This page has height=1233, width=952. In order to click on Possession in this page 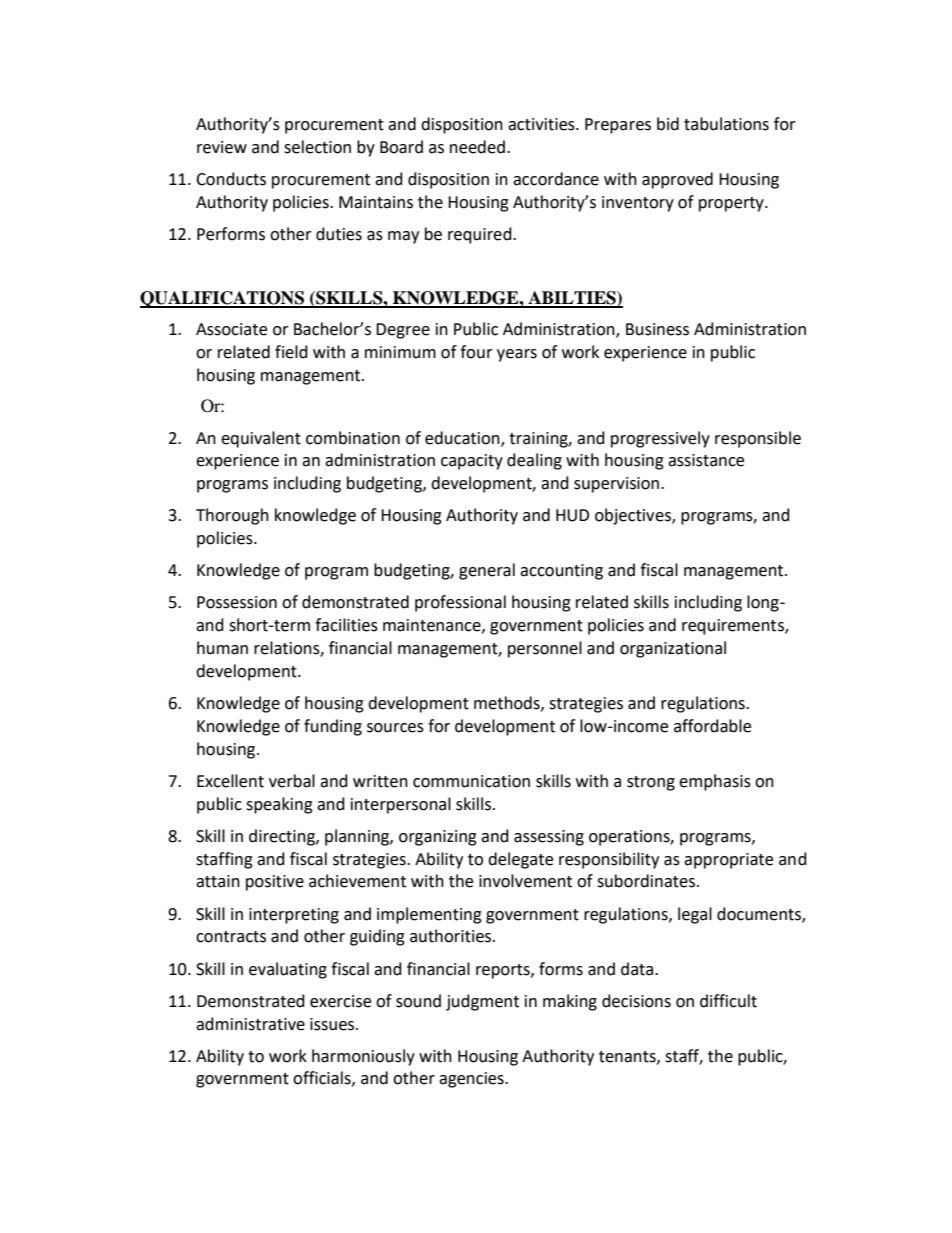, I will do `click(237, 602)`.
